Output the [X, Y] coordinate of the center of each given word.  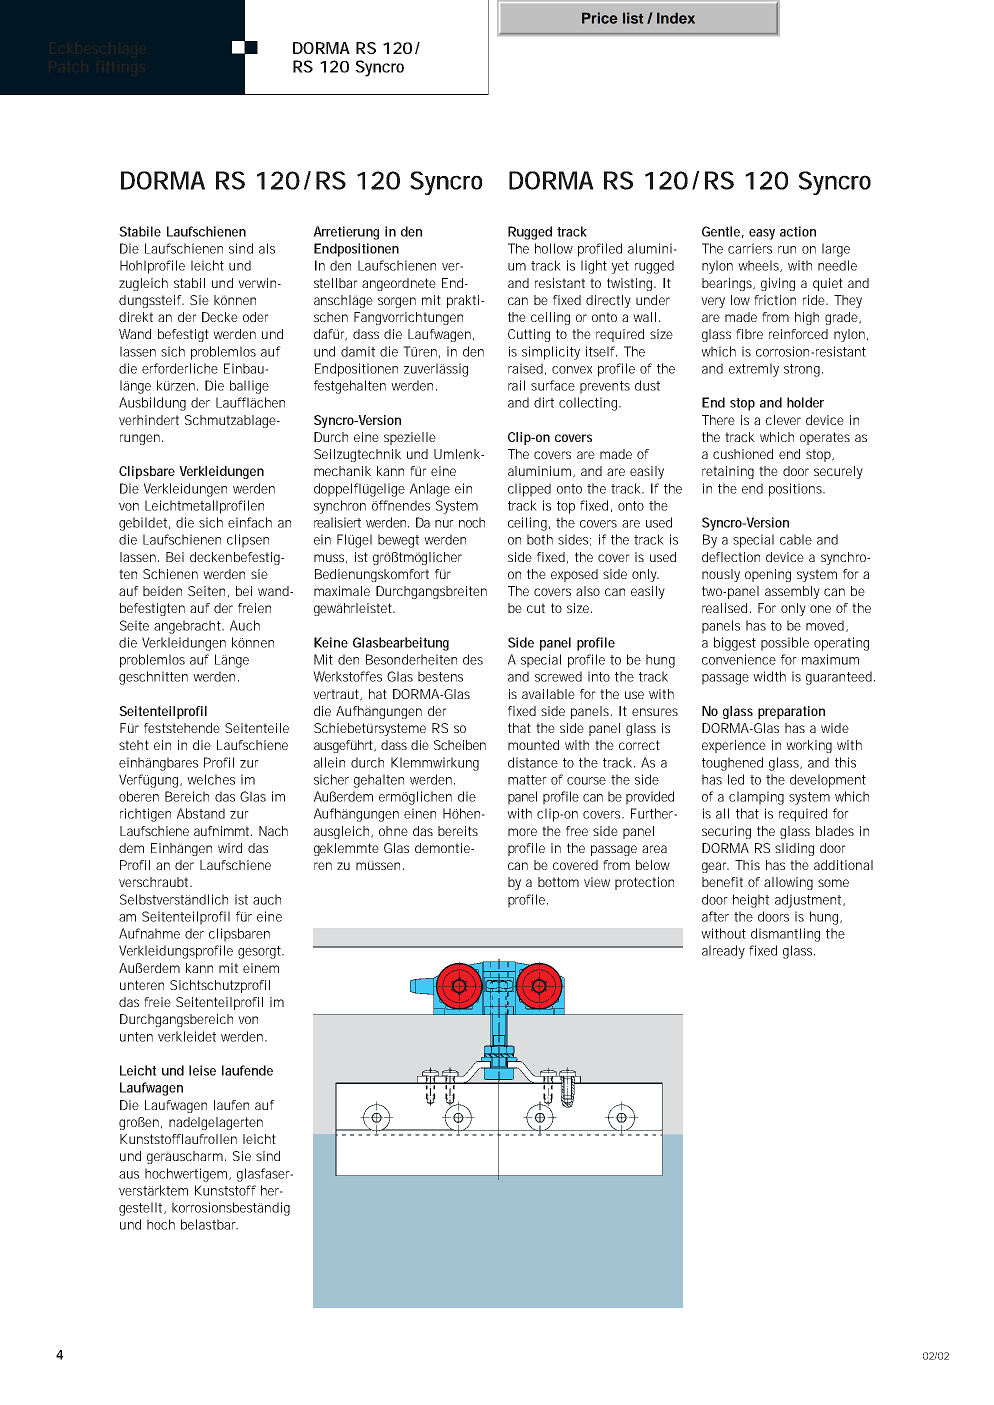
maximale [342, 591]
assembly [792, 592]
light [594, 267]
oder [256, 317]
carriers [750, 248]
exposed [574, 575]
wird [230, 848]
